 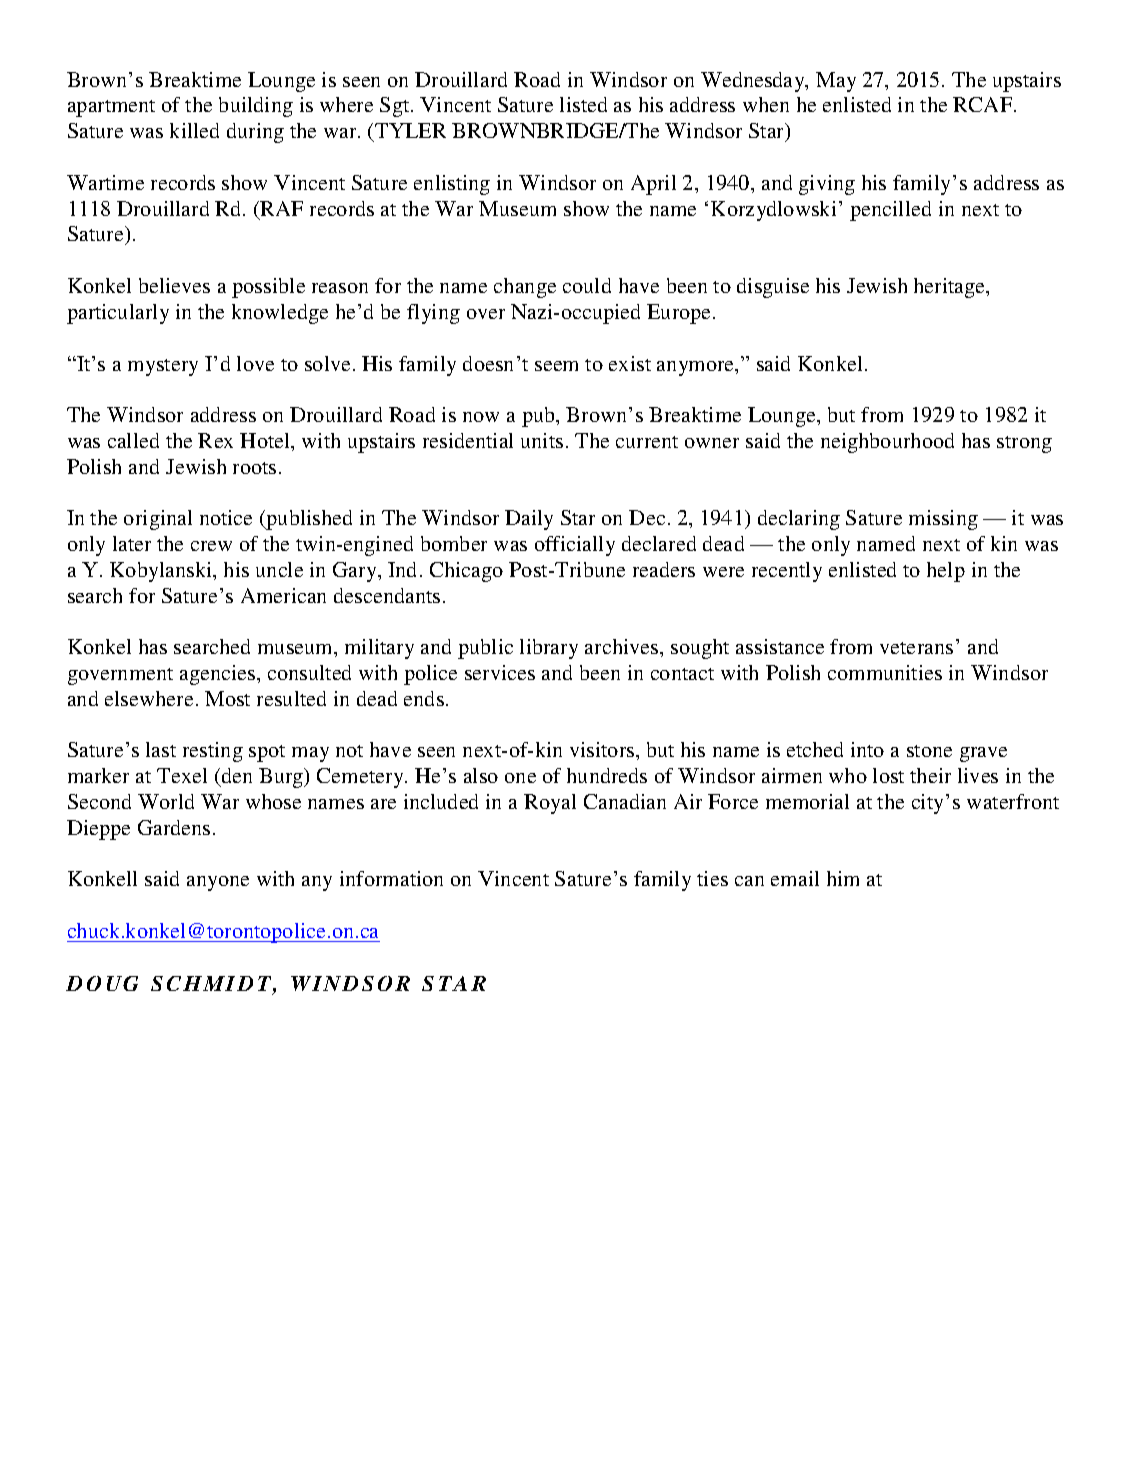 I want to click on agencies, so click(x=219, y=675).
